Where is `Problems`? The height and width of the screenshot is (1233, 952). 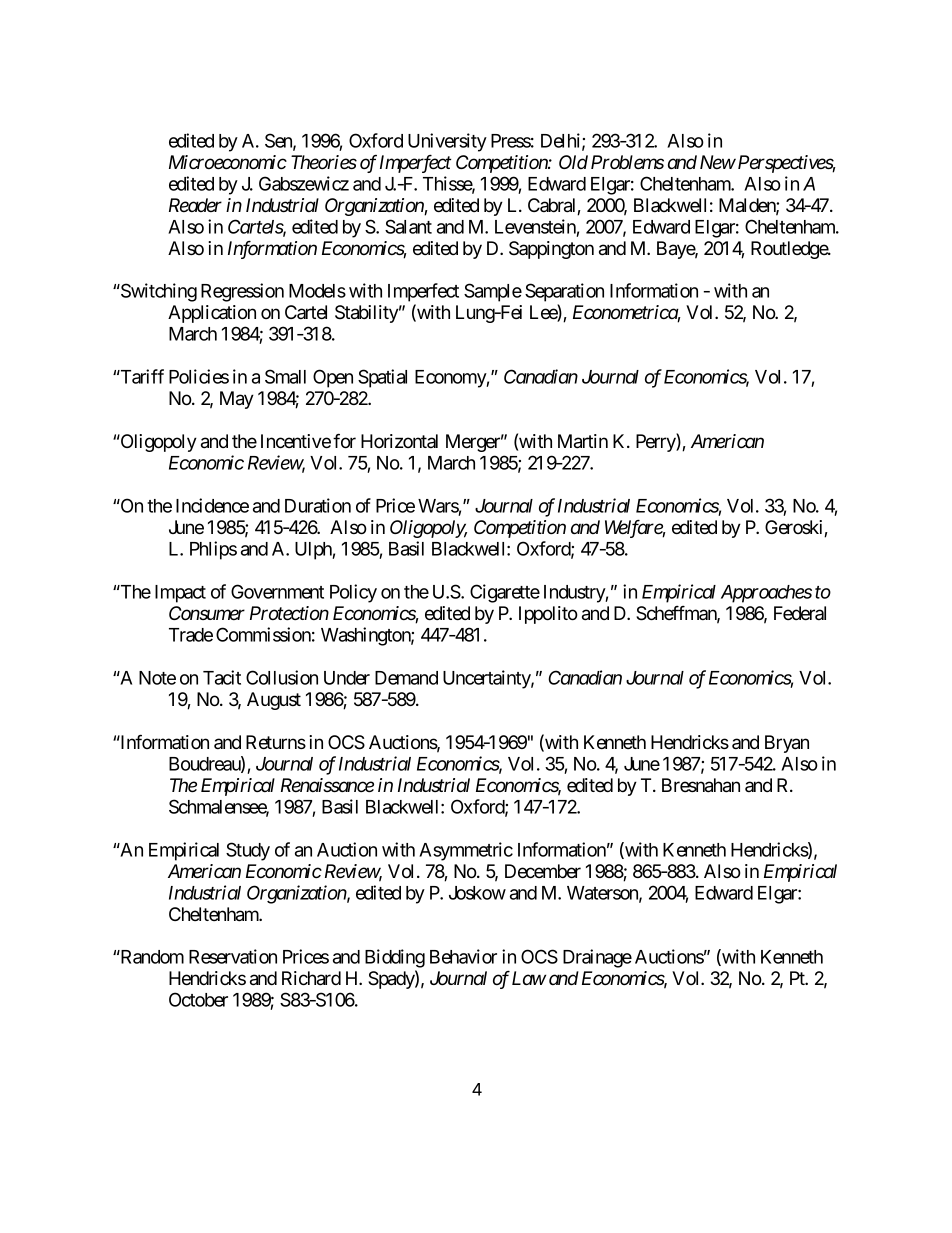 Problems is located at coordinates (627, 162).
